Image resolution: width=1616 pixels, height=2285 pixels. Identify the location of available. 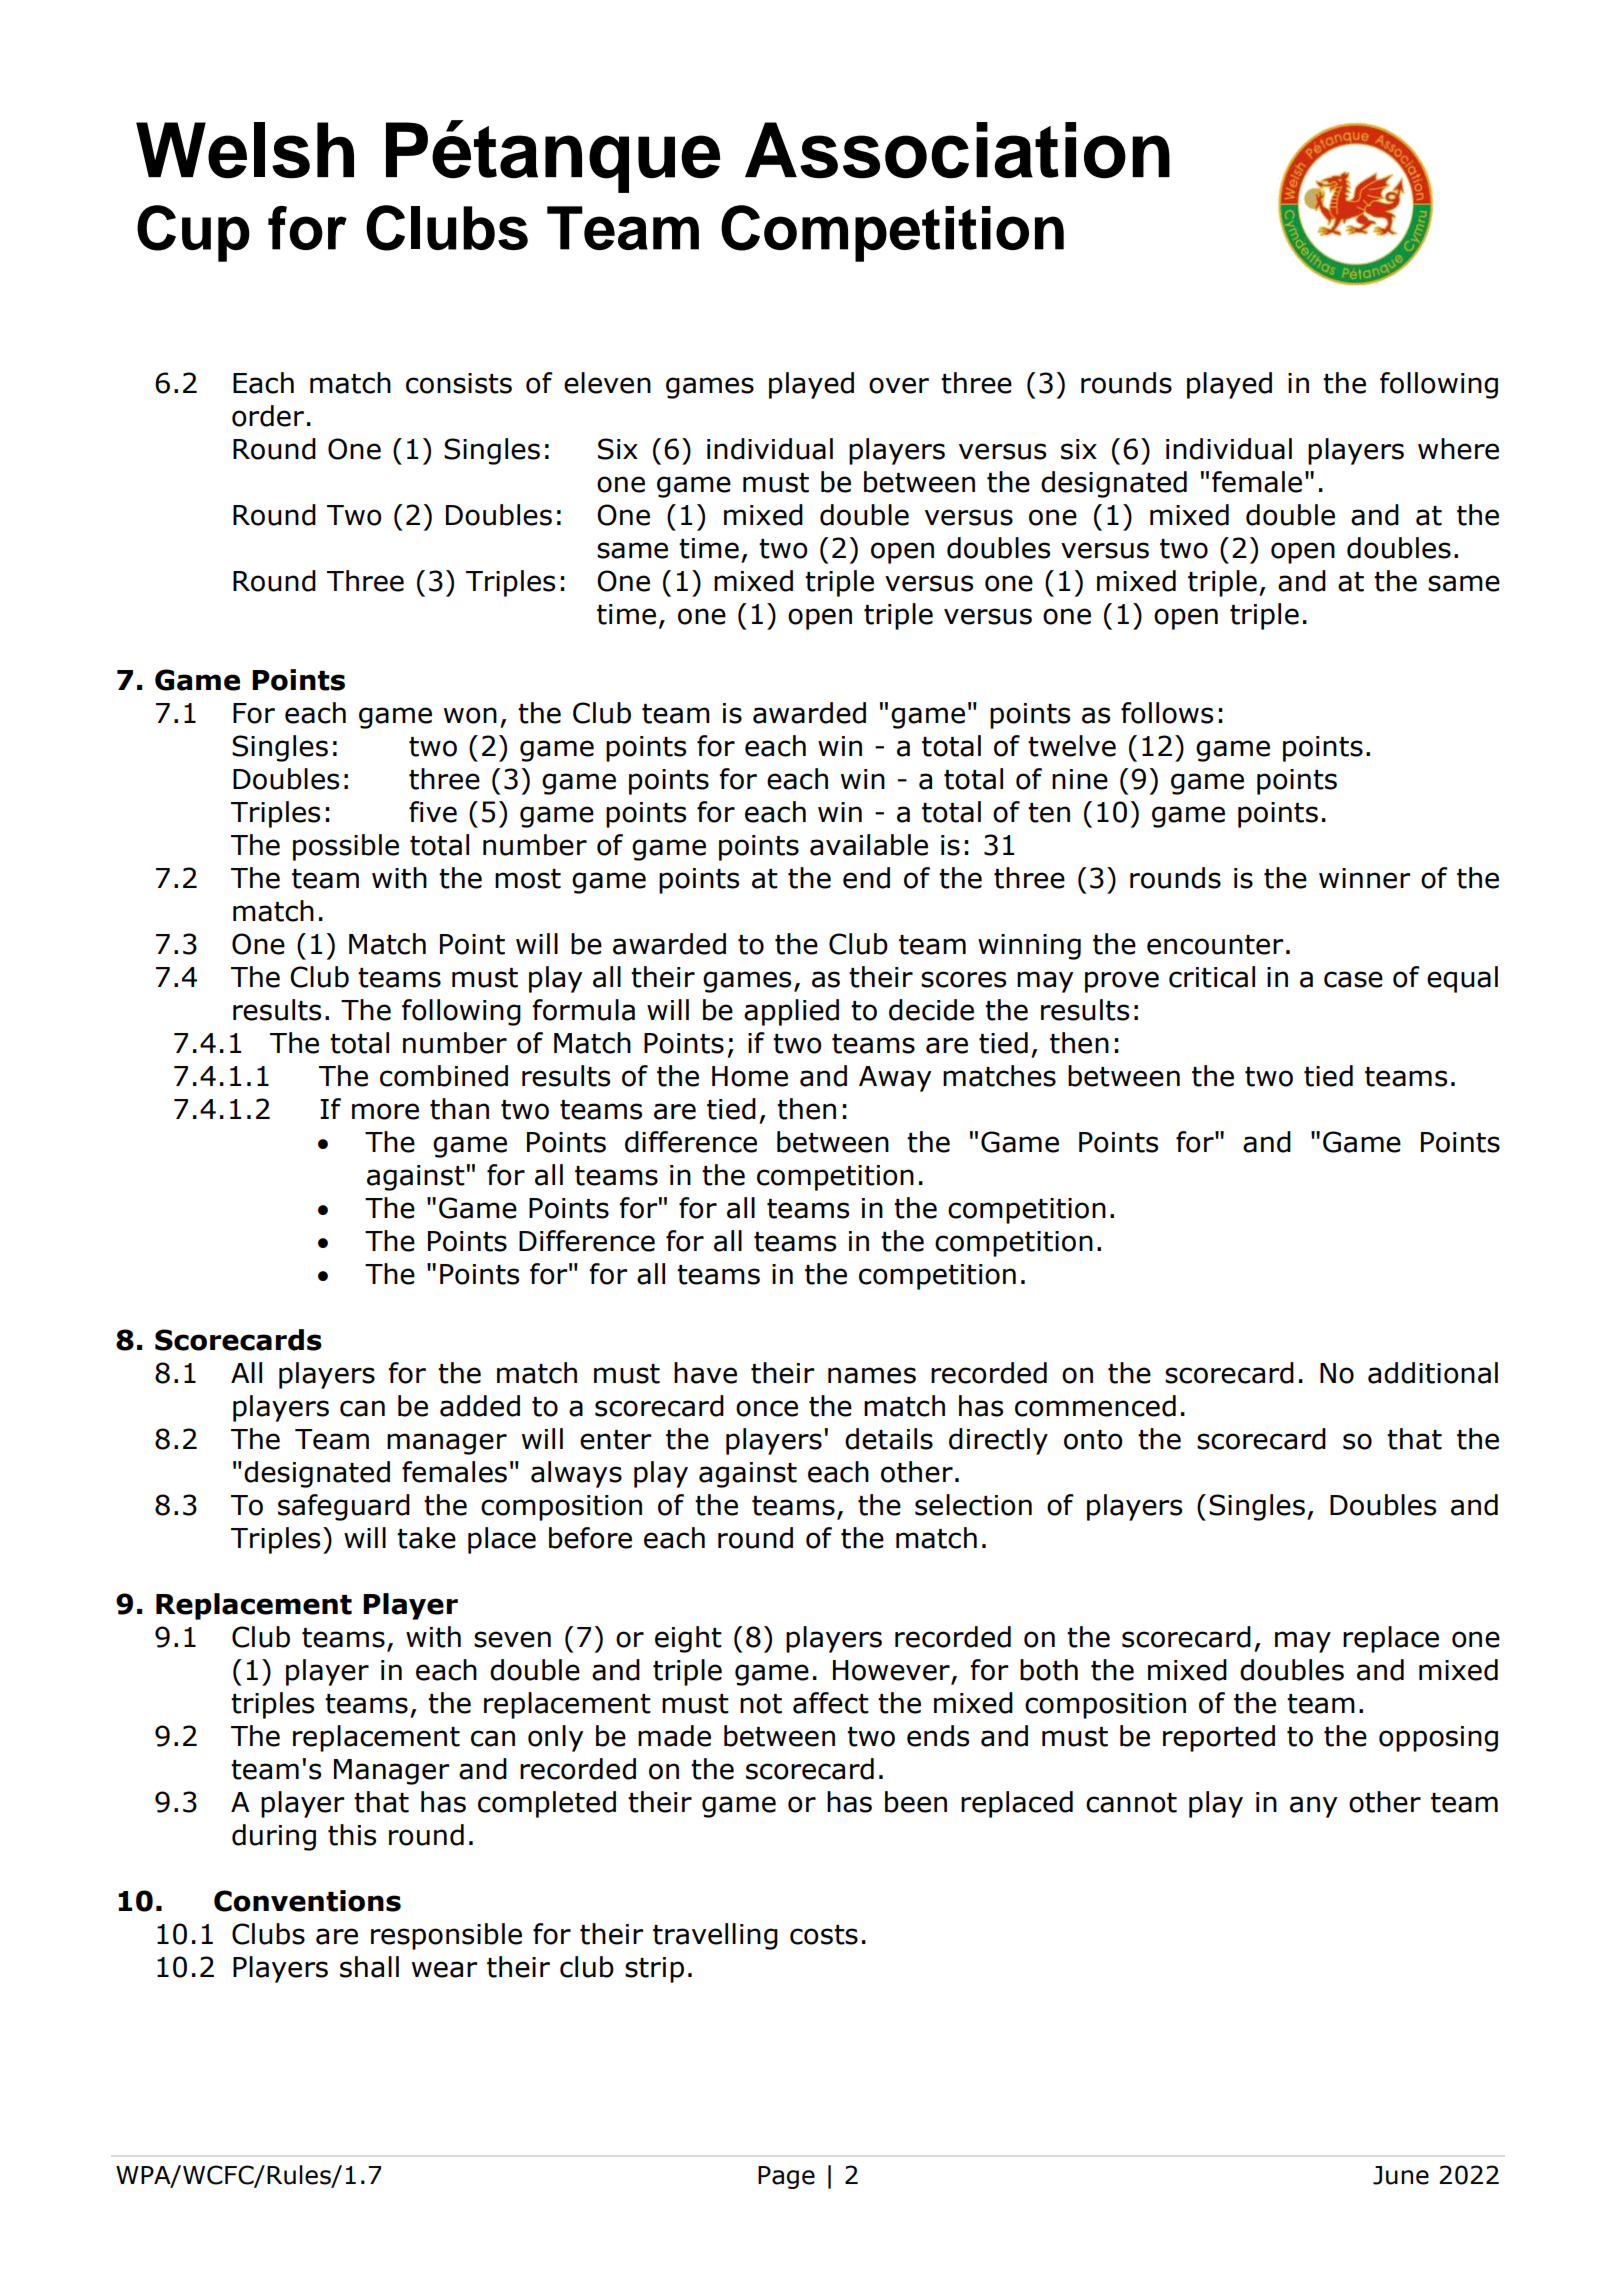
(869, 845).
